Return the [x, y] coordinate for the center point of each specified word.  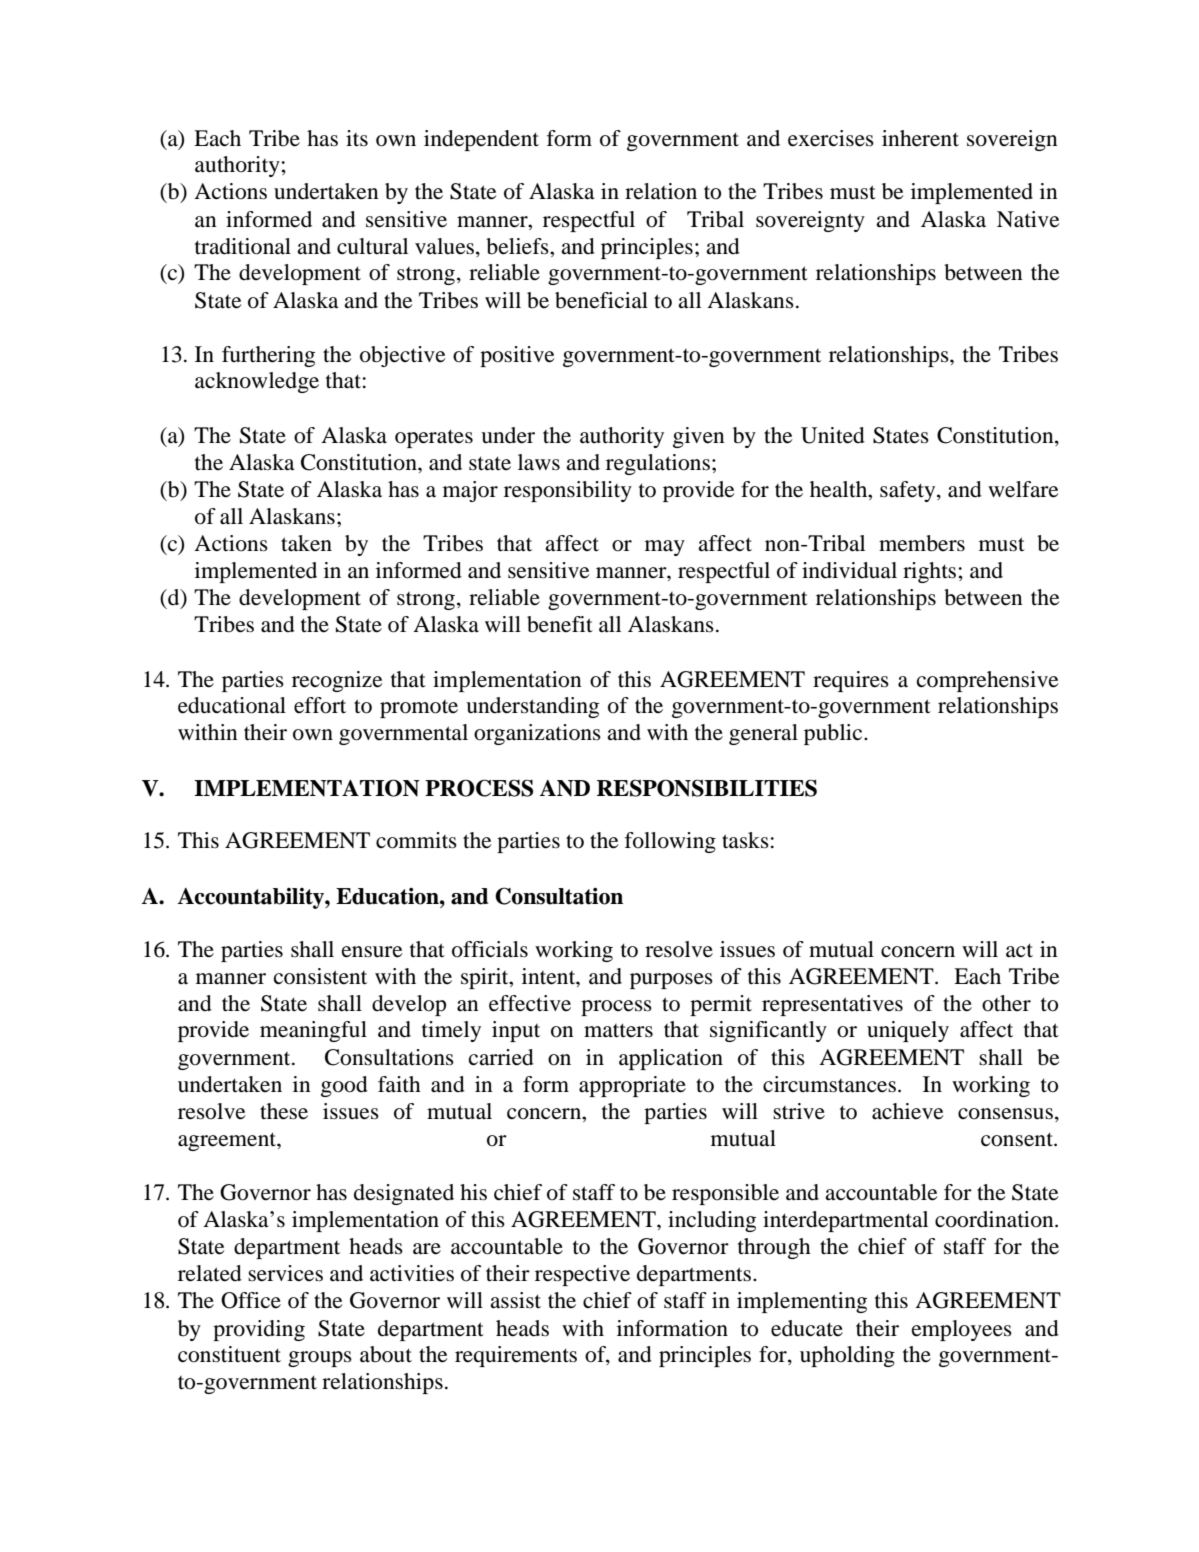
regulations [658, 464]
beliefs [518, 246]
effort [320, 705]
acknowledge [257, 382]
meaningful [313, 1031]
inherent [920, 138]
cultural [372, 246]
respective [582, 1275]
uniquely [908, 1031]
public [834, 734]
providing [259, 1330]
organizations [537, 734]
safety [909, 491]
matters [618, 1030]
